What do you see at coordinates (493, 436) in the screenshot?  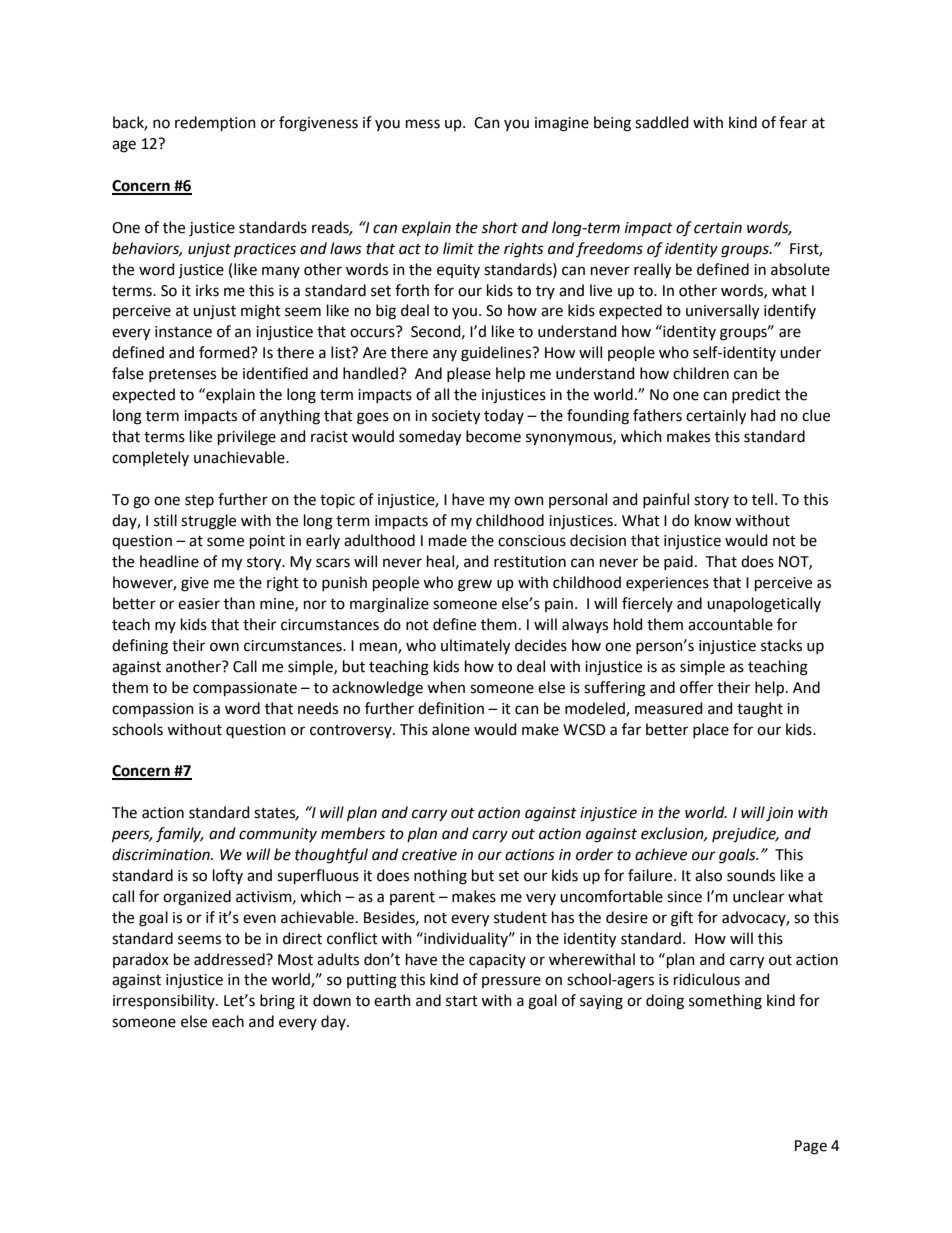 I see `become` at bounding box center [493, 436].
